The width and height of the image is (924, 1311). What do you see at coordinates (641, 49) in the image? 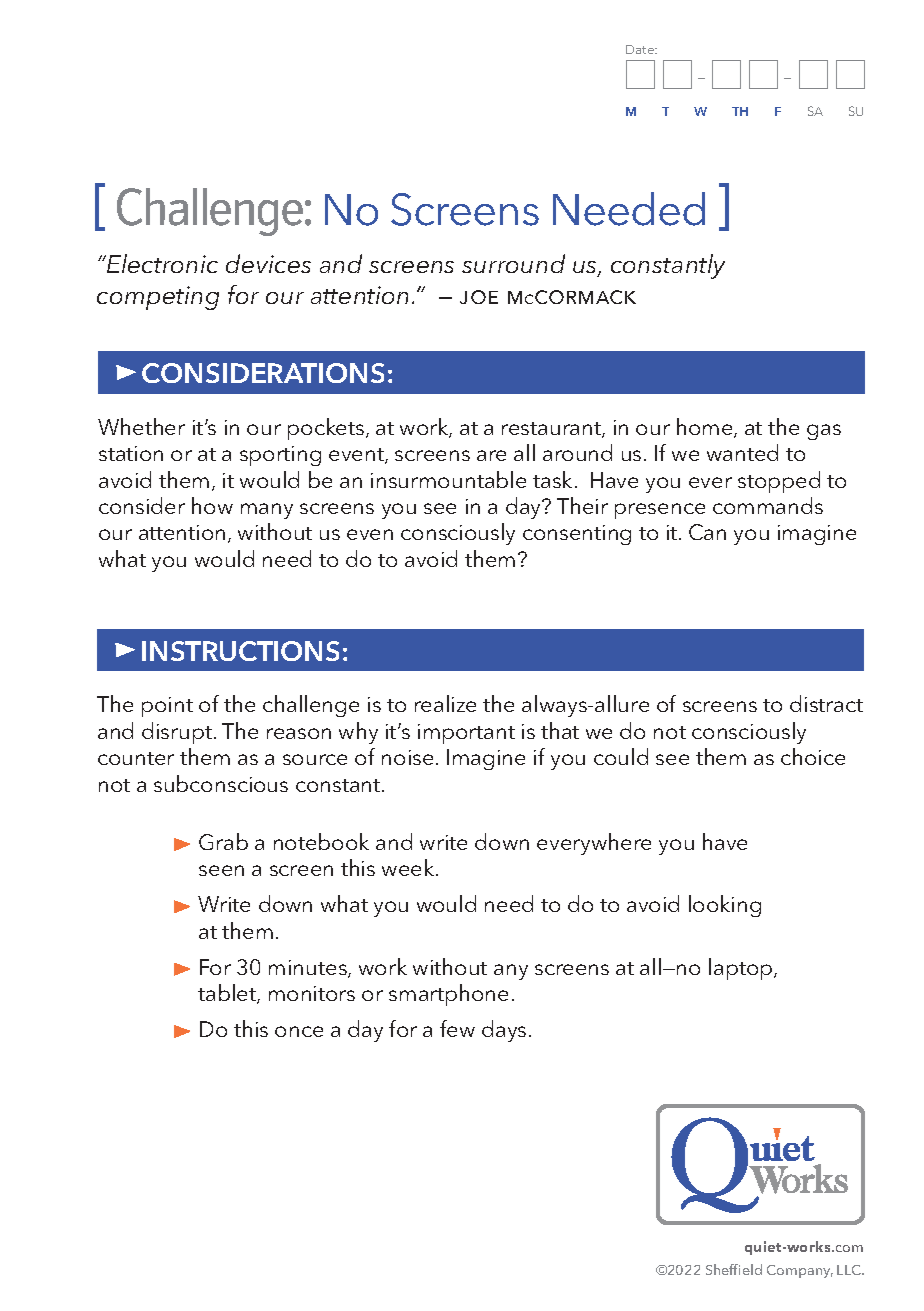
I see `Date` at bounding box center [641, 49].
